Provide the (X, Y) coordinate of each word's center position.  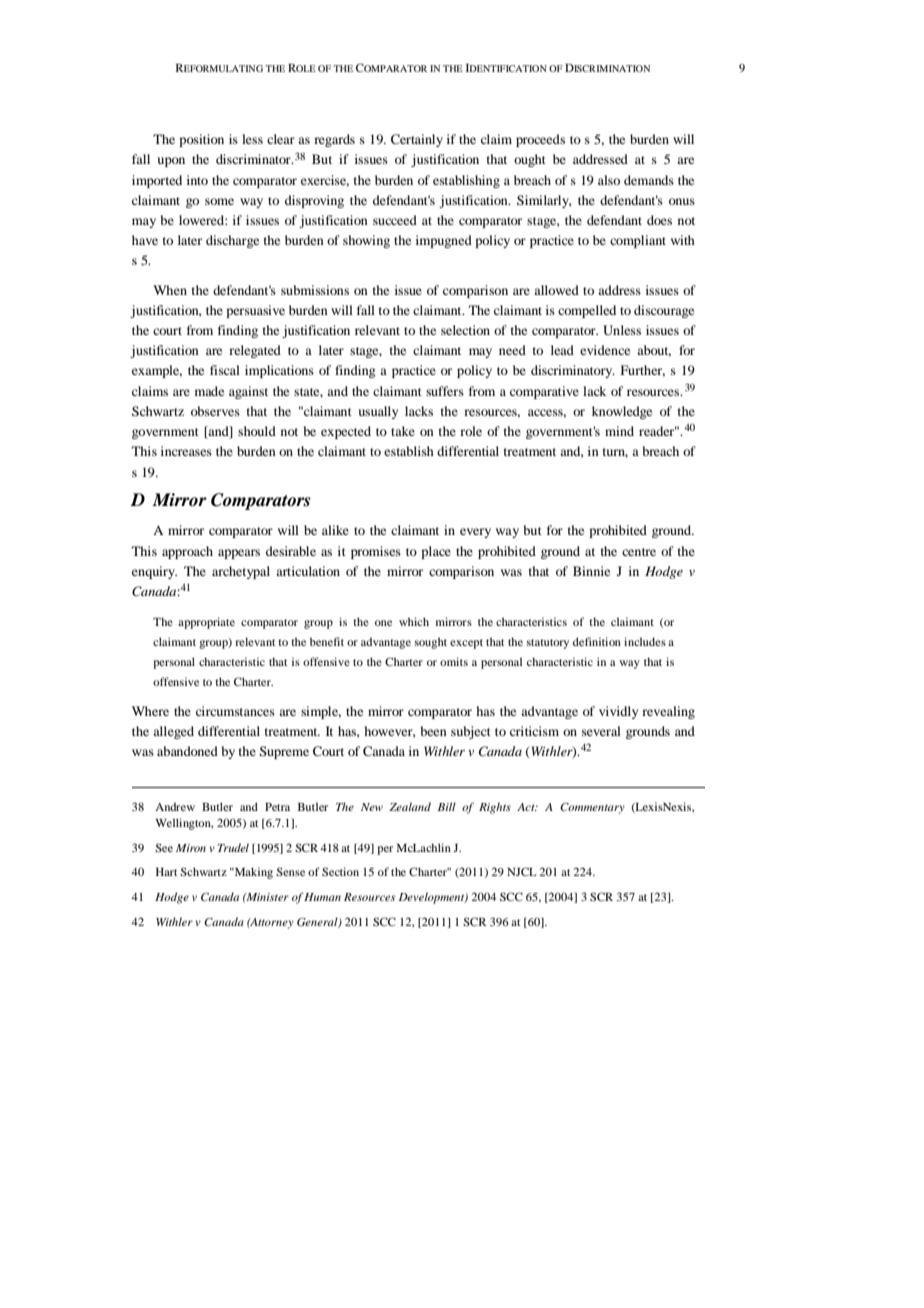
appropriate (206, 623)
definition (597, 641)
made (209, 391)
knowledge (622, 412)
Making (252, 873)
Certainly (417, 140)
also (609, 180)
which (414, 621)
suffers (445, 391)
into (197, 180)
